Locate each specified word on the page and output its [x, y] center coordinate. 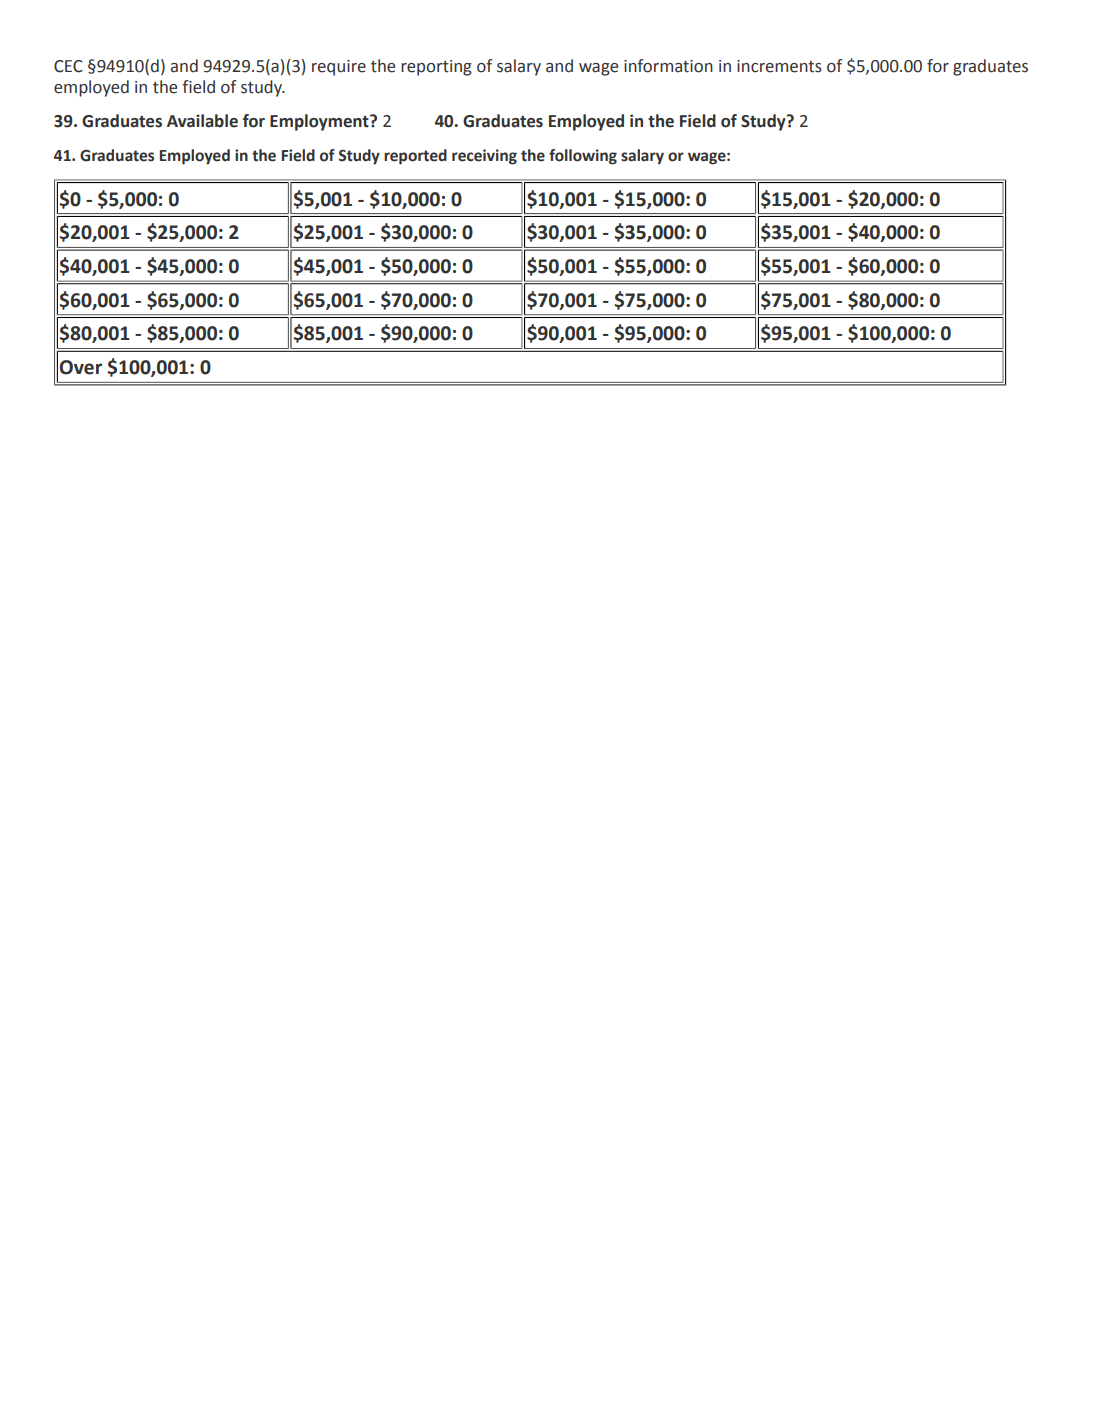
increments [779, 66]
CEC [68, 66]
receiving [484, 157]
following [583, 157]
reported [415, 157]
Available [202, 121]
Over [80, 367]
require [339, 68]
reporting [436, 68]
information [668, 66]
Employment [320, 122]
